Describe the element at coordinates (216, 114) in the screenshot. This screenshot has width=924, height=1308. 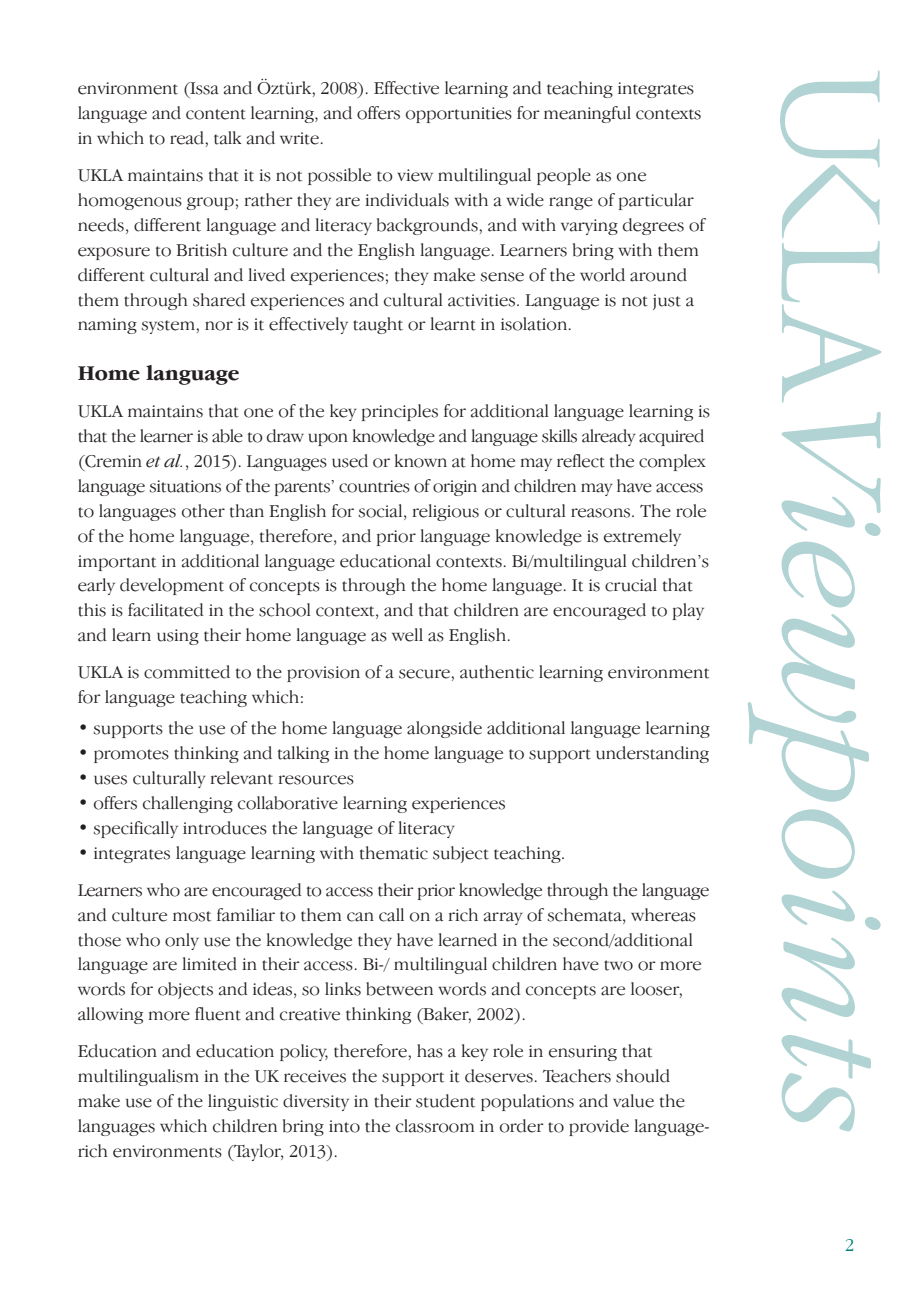
I see `content` at that location.
